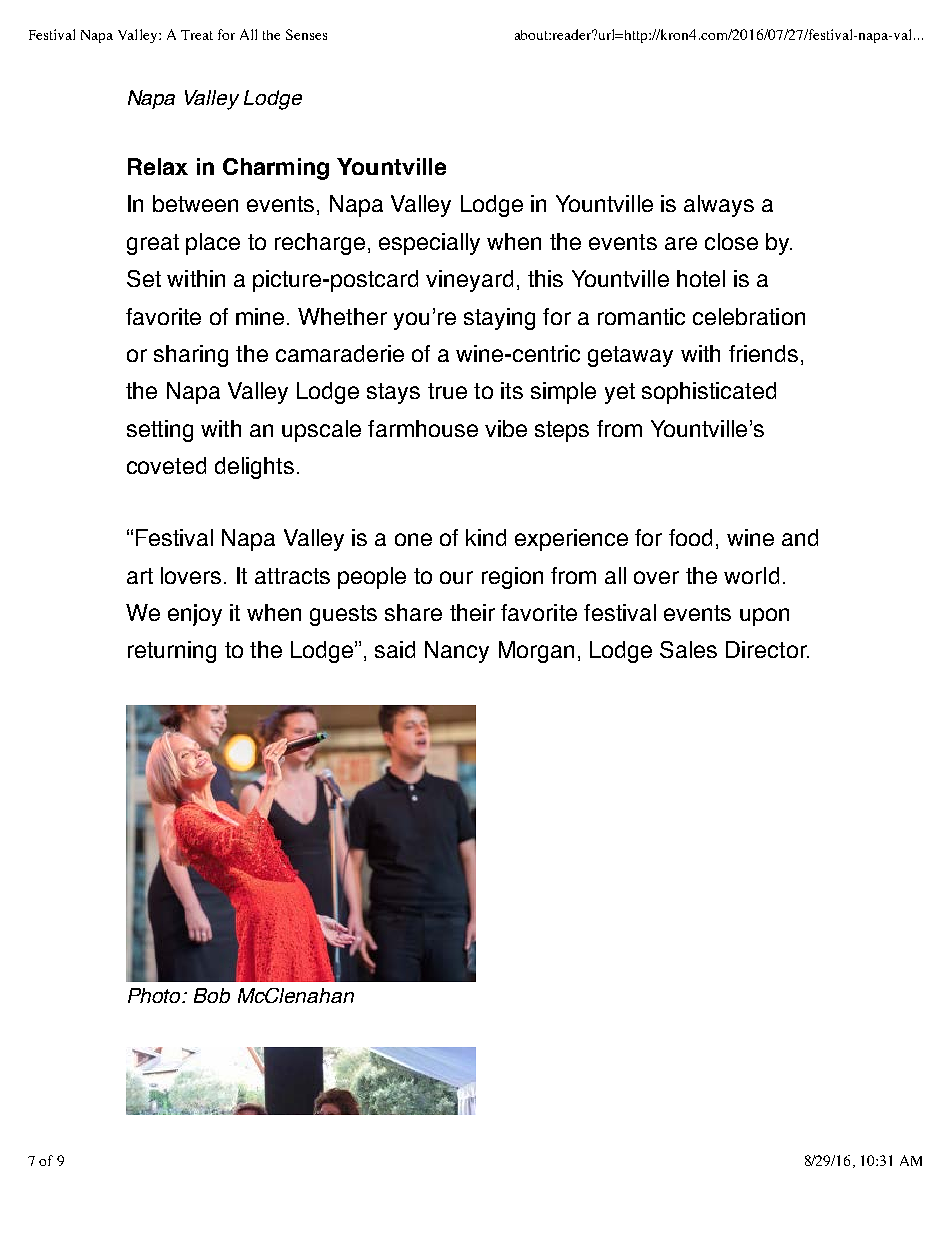  I want to click on always, so click(719, 206).
